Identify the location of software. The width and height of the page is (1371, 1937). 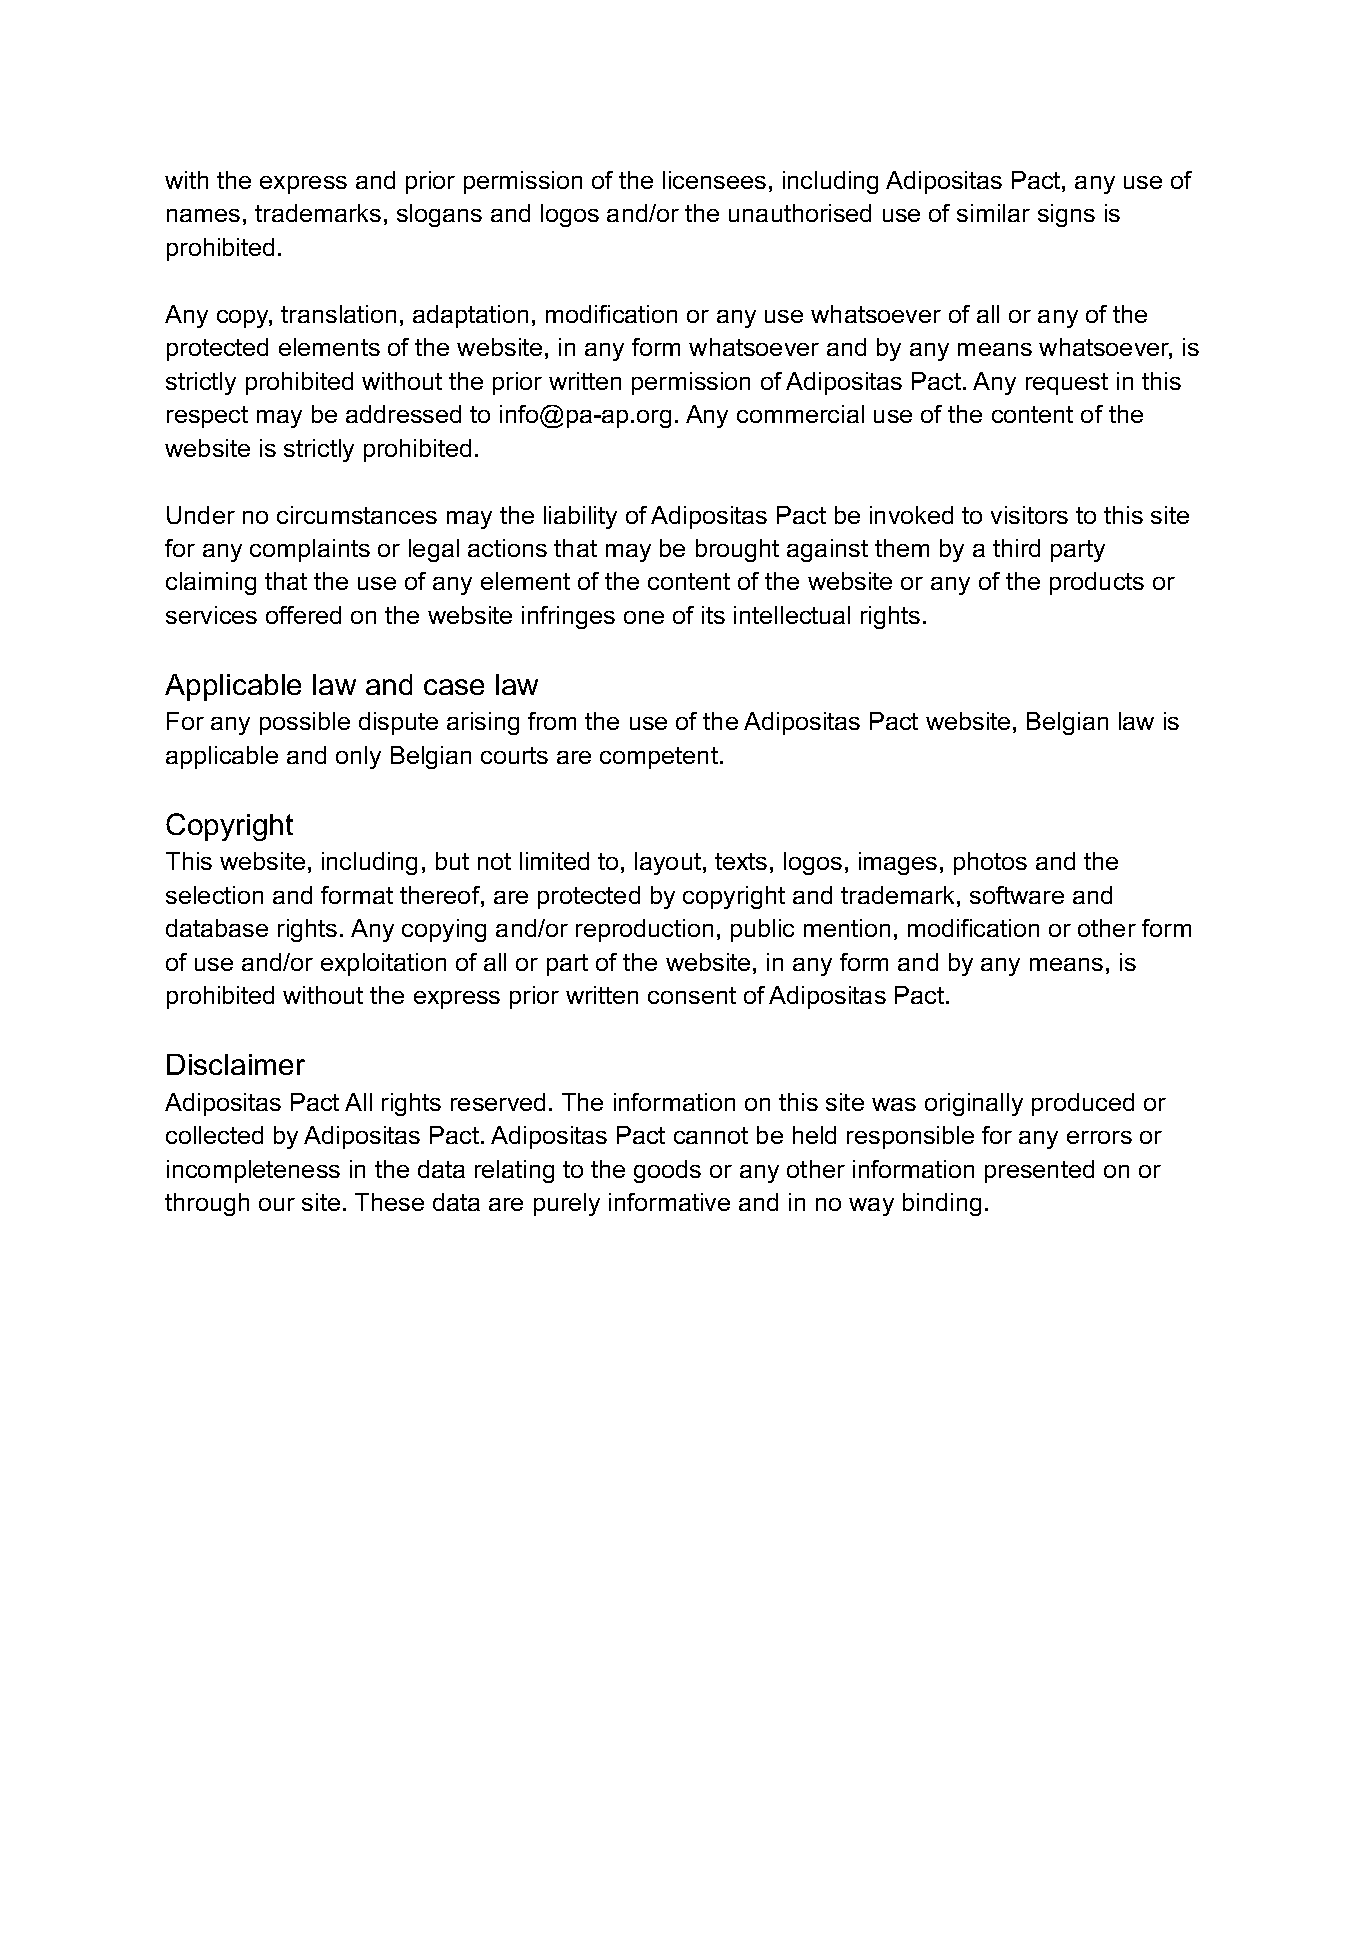
(1017, 895).
